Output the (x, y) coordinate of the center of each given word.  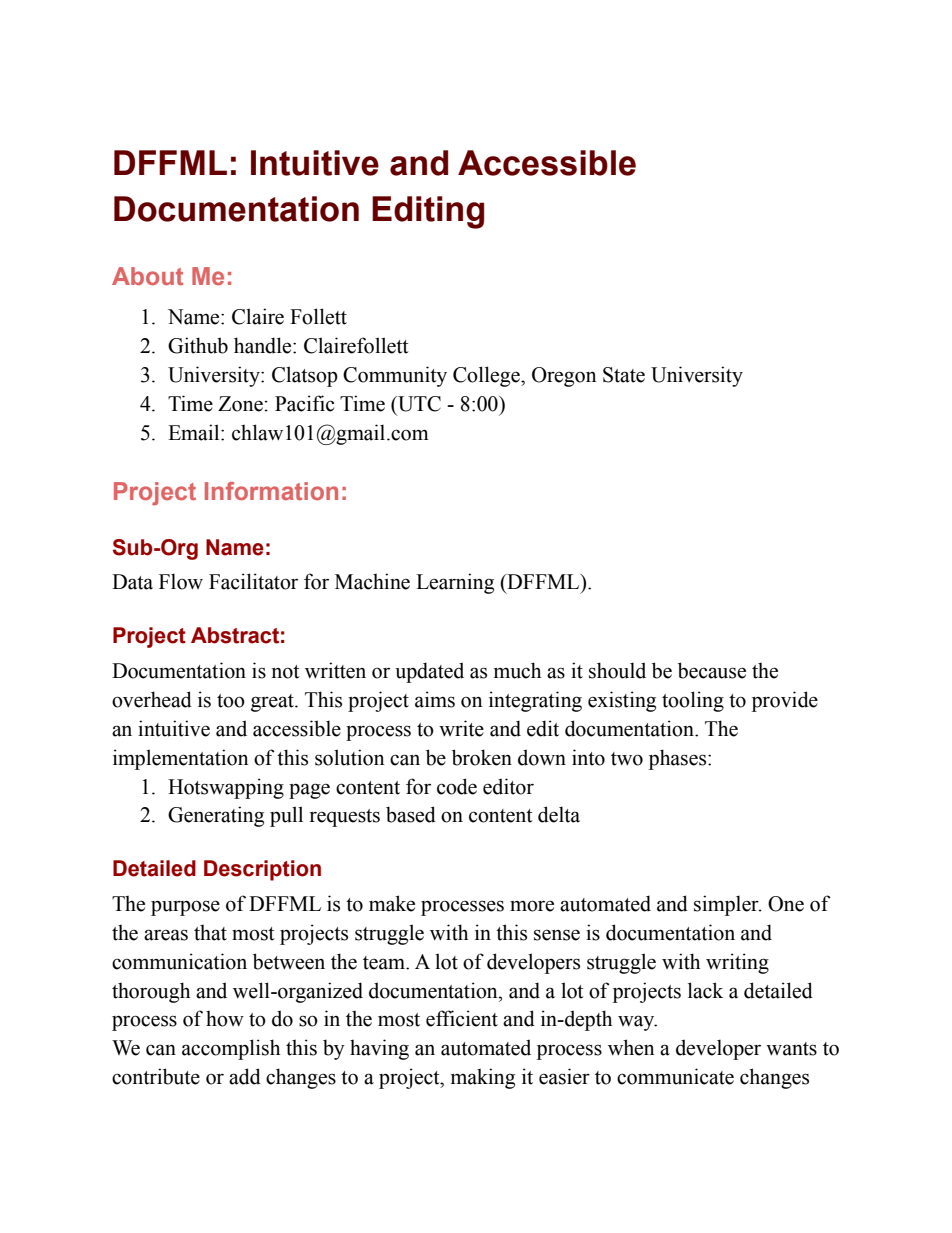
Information (271, 491)
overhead (152, 699)
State (624, 375)
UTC (418, 404)
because (712, 670)
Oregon (564, 377)
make (392, 903)
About (147, 276)
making (483, 1078)
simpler (727, 905)
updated (429, 672)
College (487, 376)
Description (262, 870)
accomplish (231, 1049)
